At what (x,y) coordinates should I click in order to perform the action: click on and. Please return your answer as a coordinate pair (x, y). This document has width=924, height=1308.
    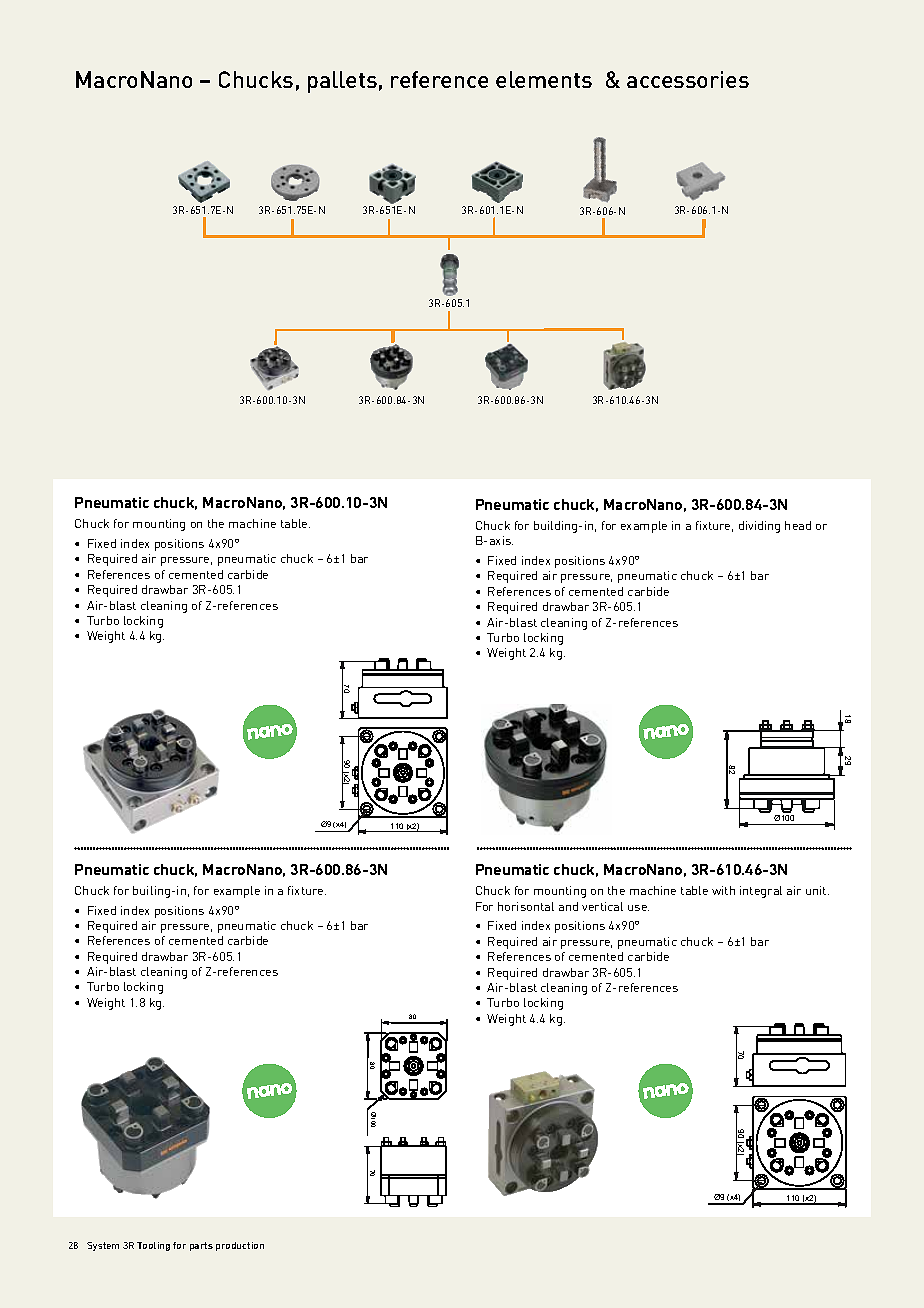
    Looking at the image, I should click on (568, 906).
